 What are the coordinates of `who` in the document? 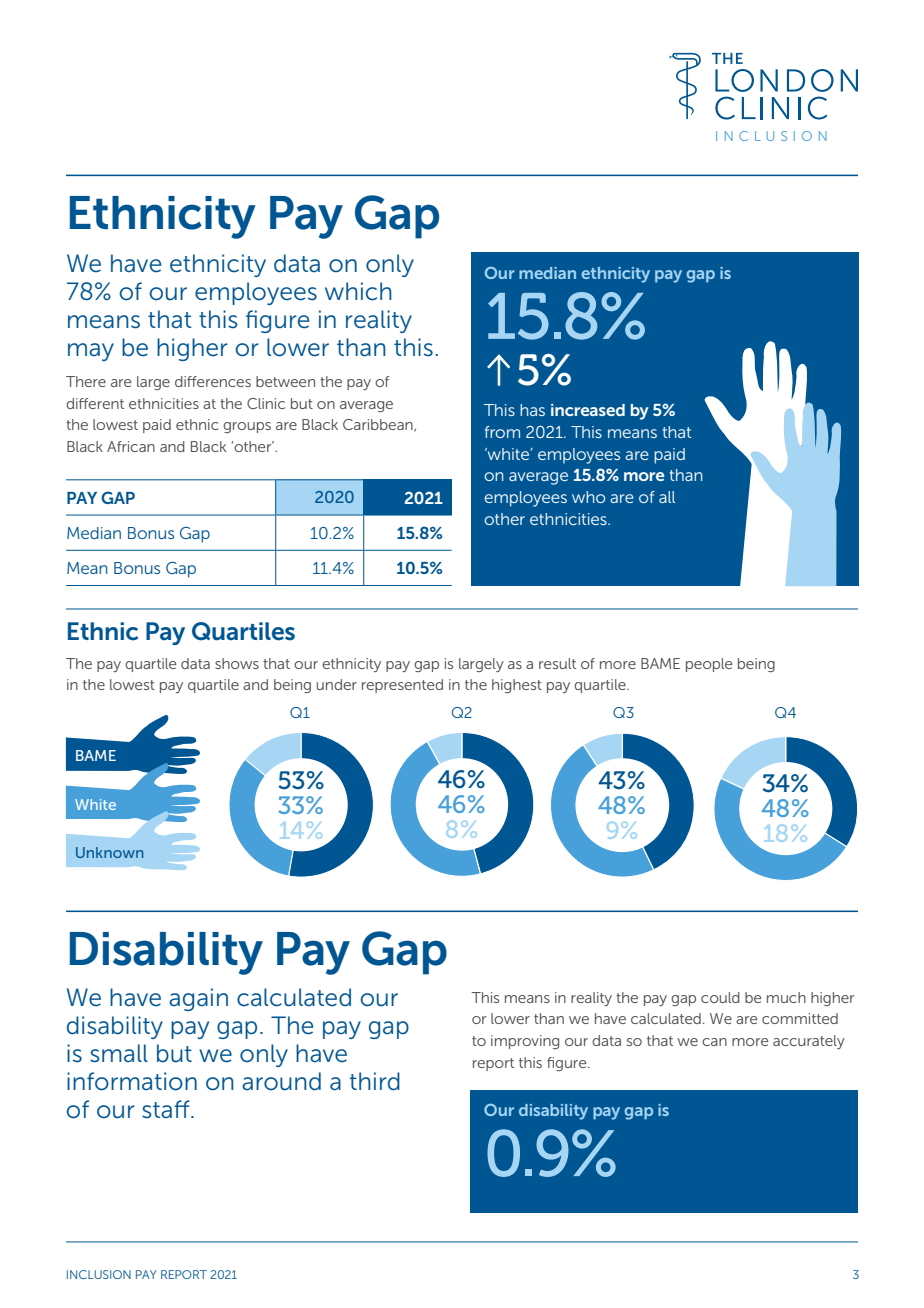 It's located at (588, 497).
